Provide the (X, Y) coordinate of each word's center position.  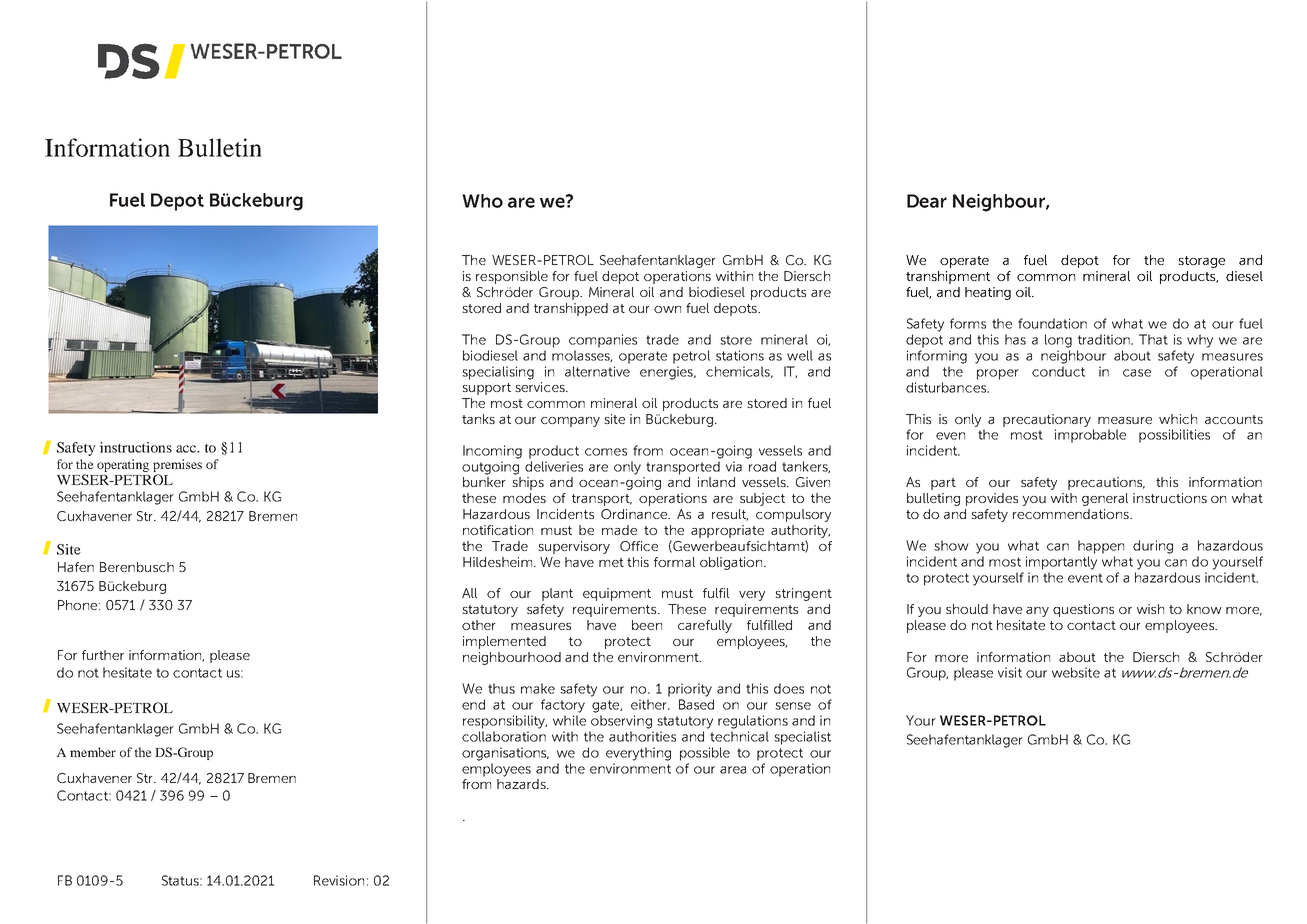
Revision (339, 880)
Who (482, 201)
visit (1010, 672)
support (486, 389)
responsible (512, 277)
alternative (597, 371)
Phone (79, 605)
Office (639, 546)
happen (1101, 547)
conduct (1058, 371)
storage (1201, 262)
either (650, 704)
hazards (522, 784)
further (103, 655)
